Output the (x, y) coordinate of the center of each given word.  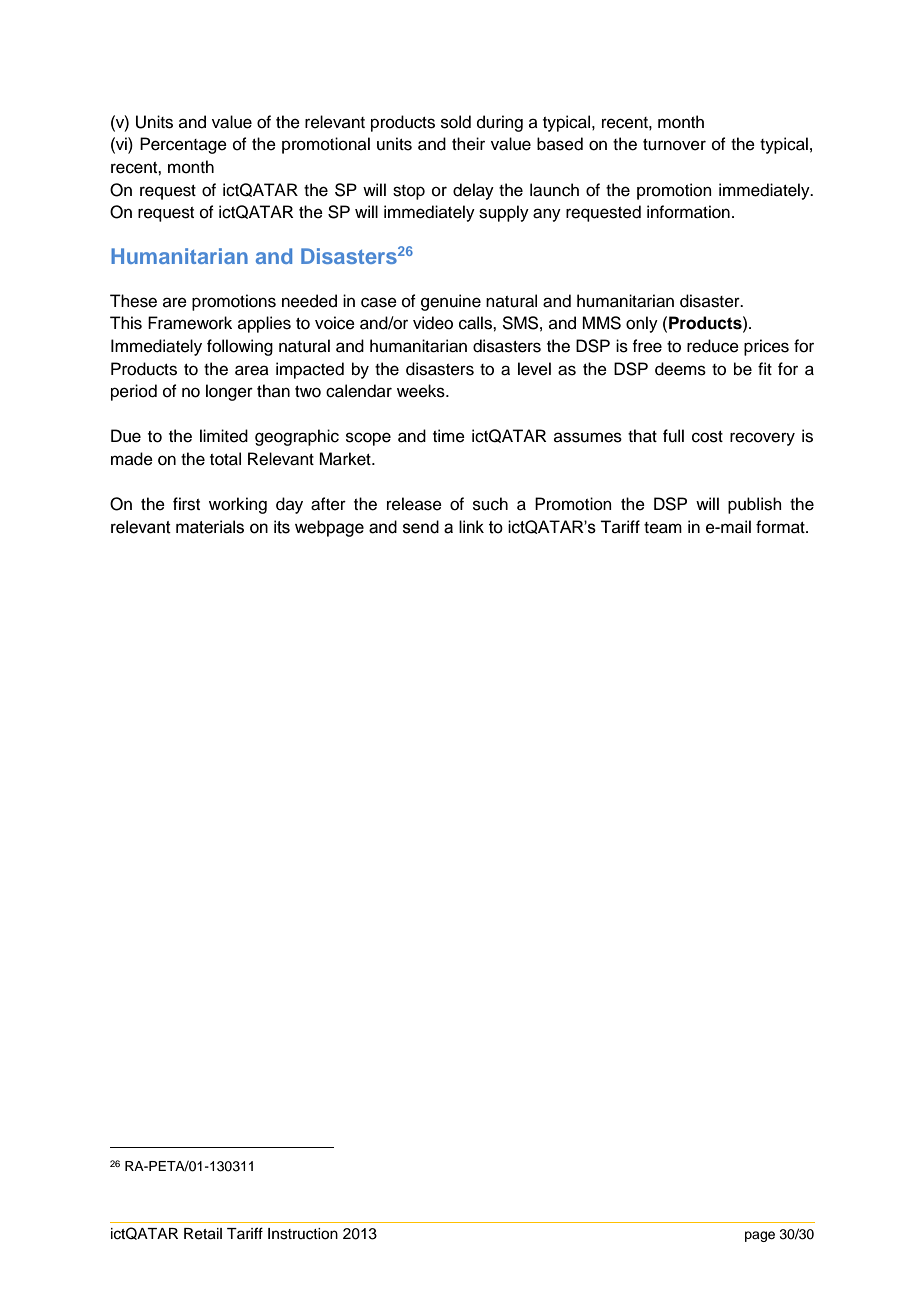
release (414, 504)
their (468, 144)
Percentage (183, 145)
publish (755, 505)
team (663, 528)
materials (210, 527)
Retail (203, 1234)
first (186, 504)
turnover (674, 145)
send (421, 527)
